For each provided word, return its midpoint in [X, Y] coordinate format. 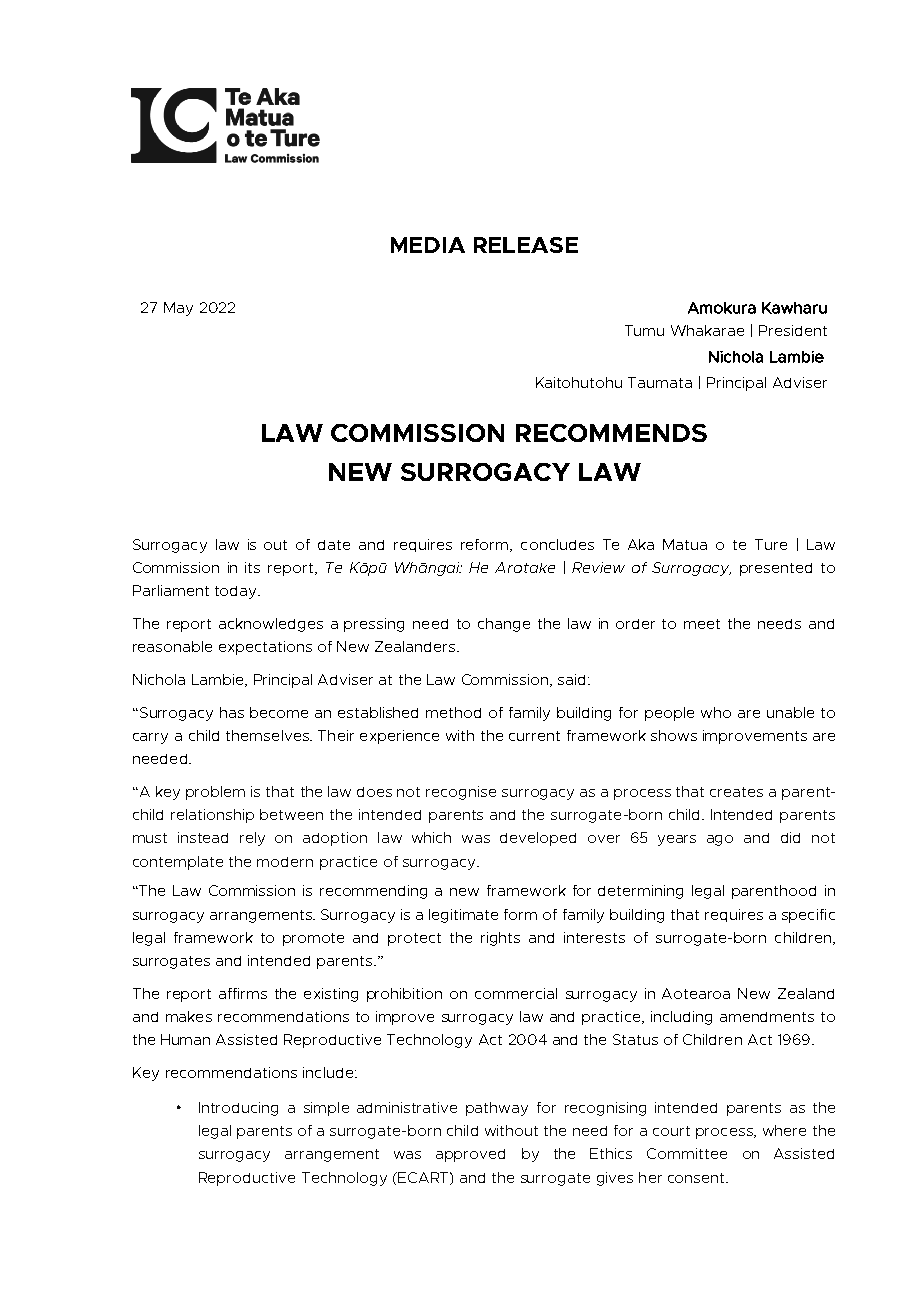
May [178, 309]
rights [500, 939]
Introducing [238, 1109]
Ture [771, 544]
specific [808, 916]
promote [313, 939]
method [453, 712]
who [716, 712]
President [793, 330]
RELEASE [526, 245]
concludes [557, 544]
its [252, 567]
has [232, 712]
